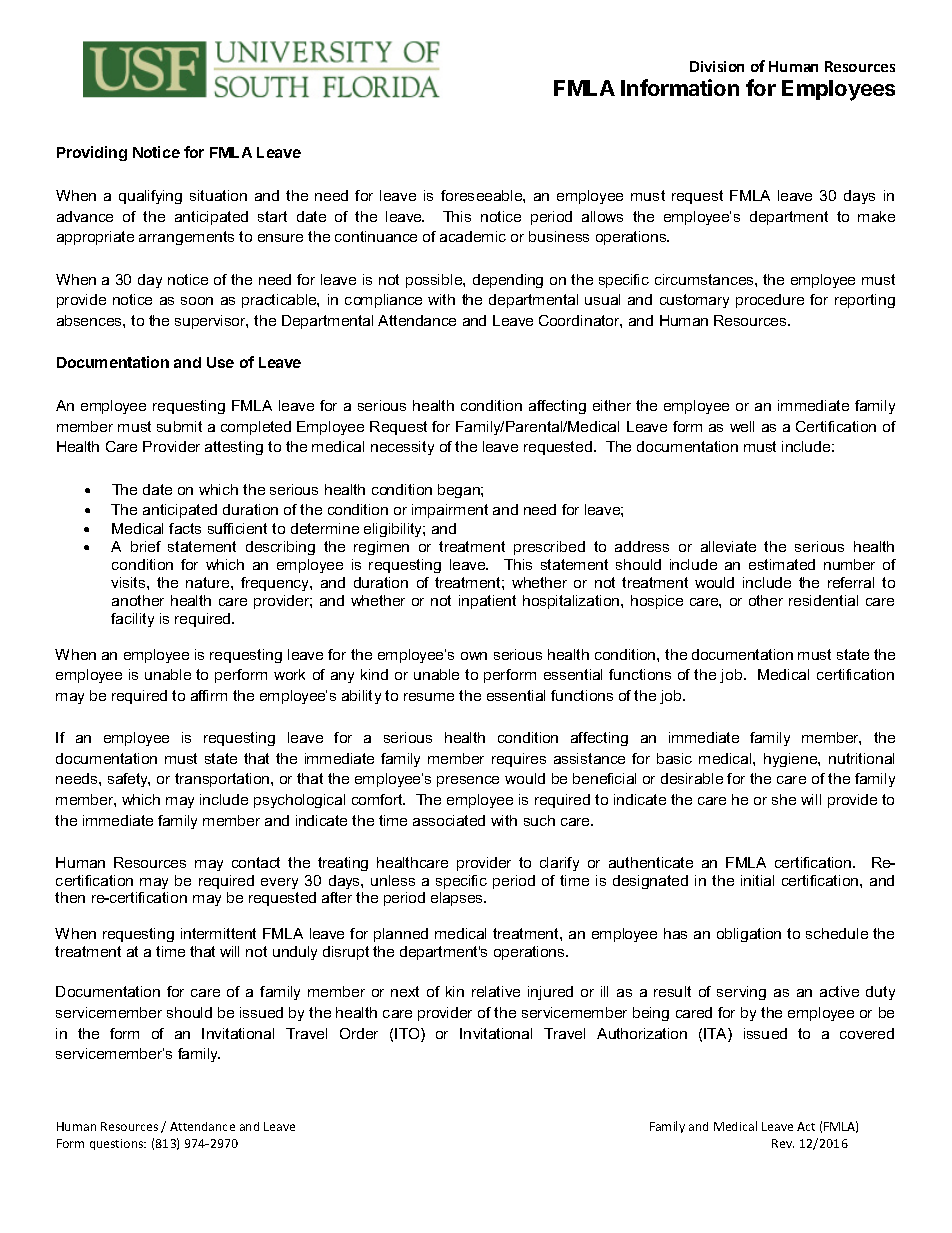  What do you see at coordinates (508, 281) in the page?
I see `depending` at bounding box center [508, 281].
